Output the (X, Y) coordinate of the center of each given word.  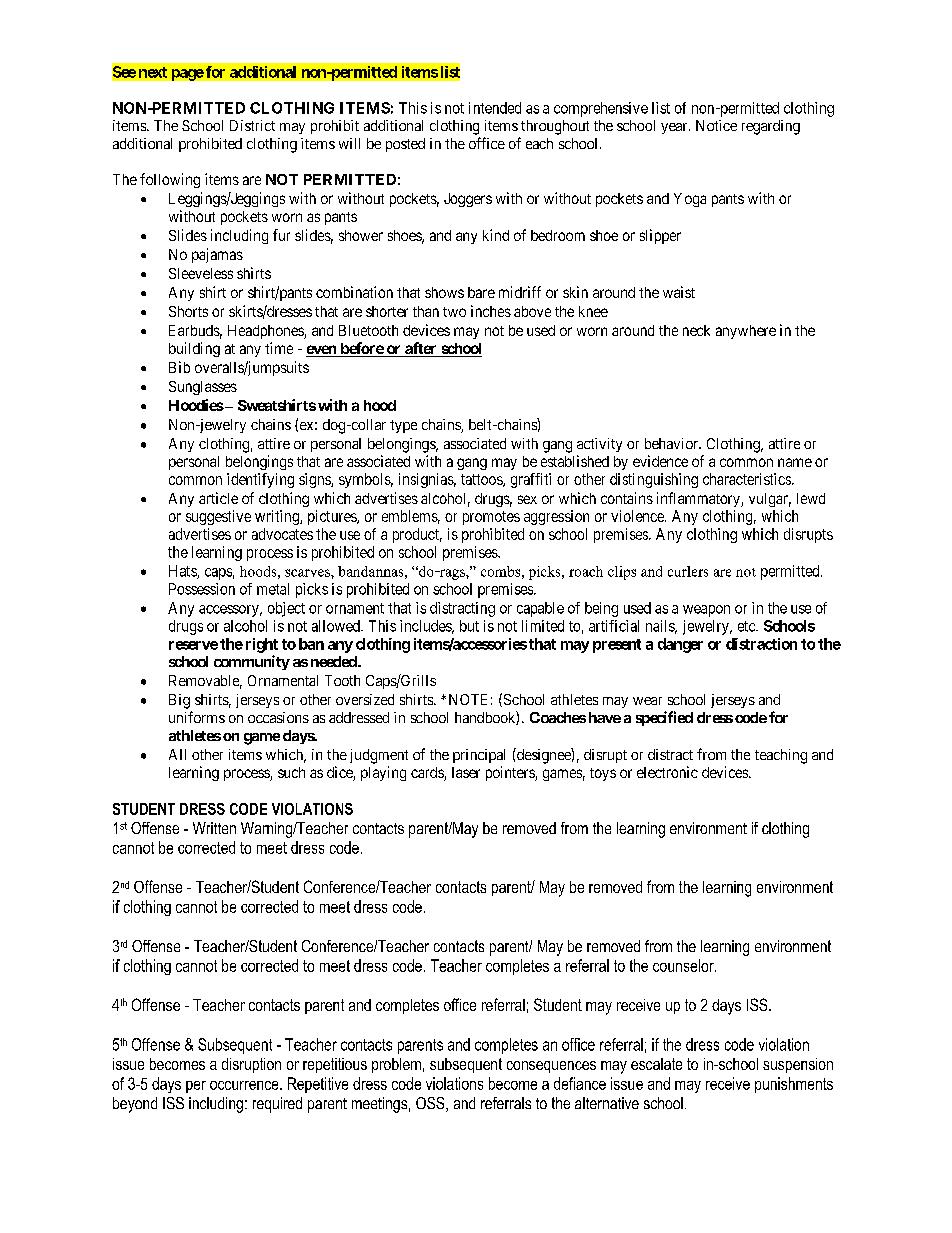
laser (466, 772)
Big (179, 701)
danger (680, 645)
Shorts (188, 311)
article (218, 498)
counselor (684, 965)
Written (214, 828)
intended (495, 108)
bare (481, 292)
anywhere (746, 332)
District (252, 125)
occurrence (245, 1085)
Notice (716, 125)
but (469, 626)
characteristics (748, 479)
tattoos (482, 480)
